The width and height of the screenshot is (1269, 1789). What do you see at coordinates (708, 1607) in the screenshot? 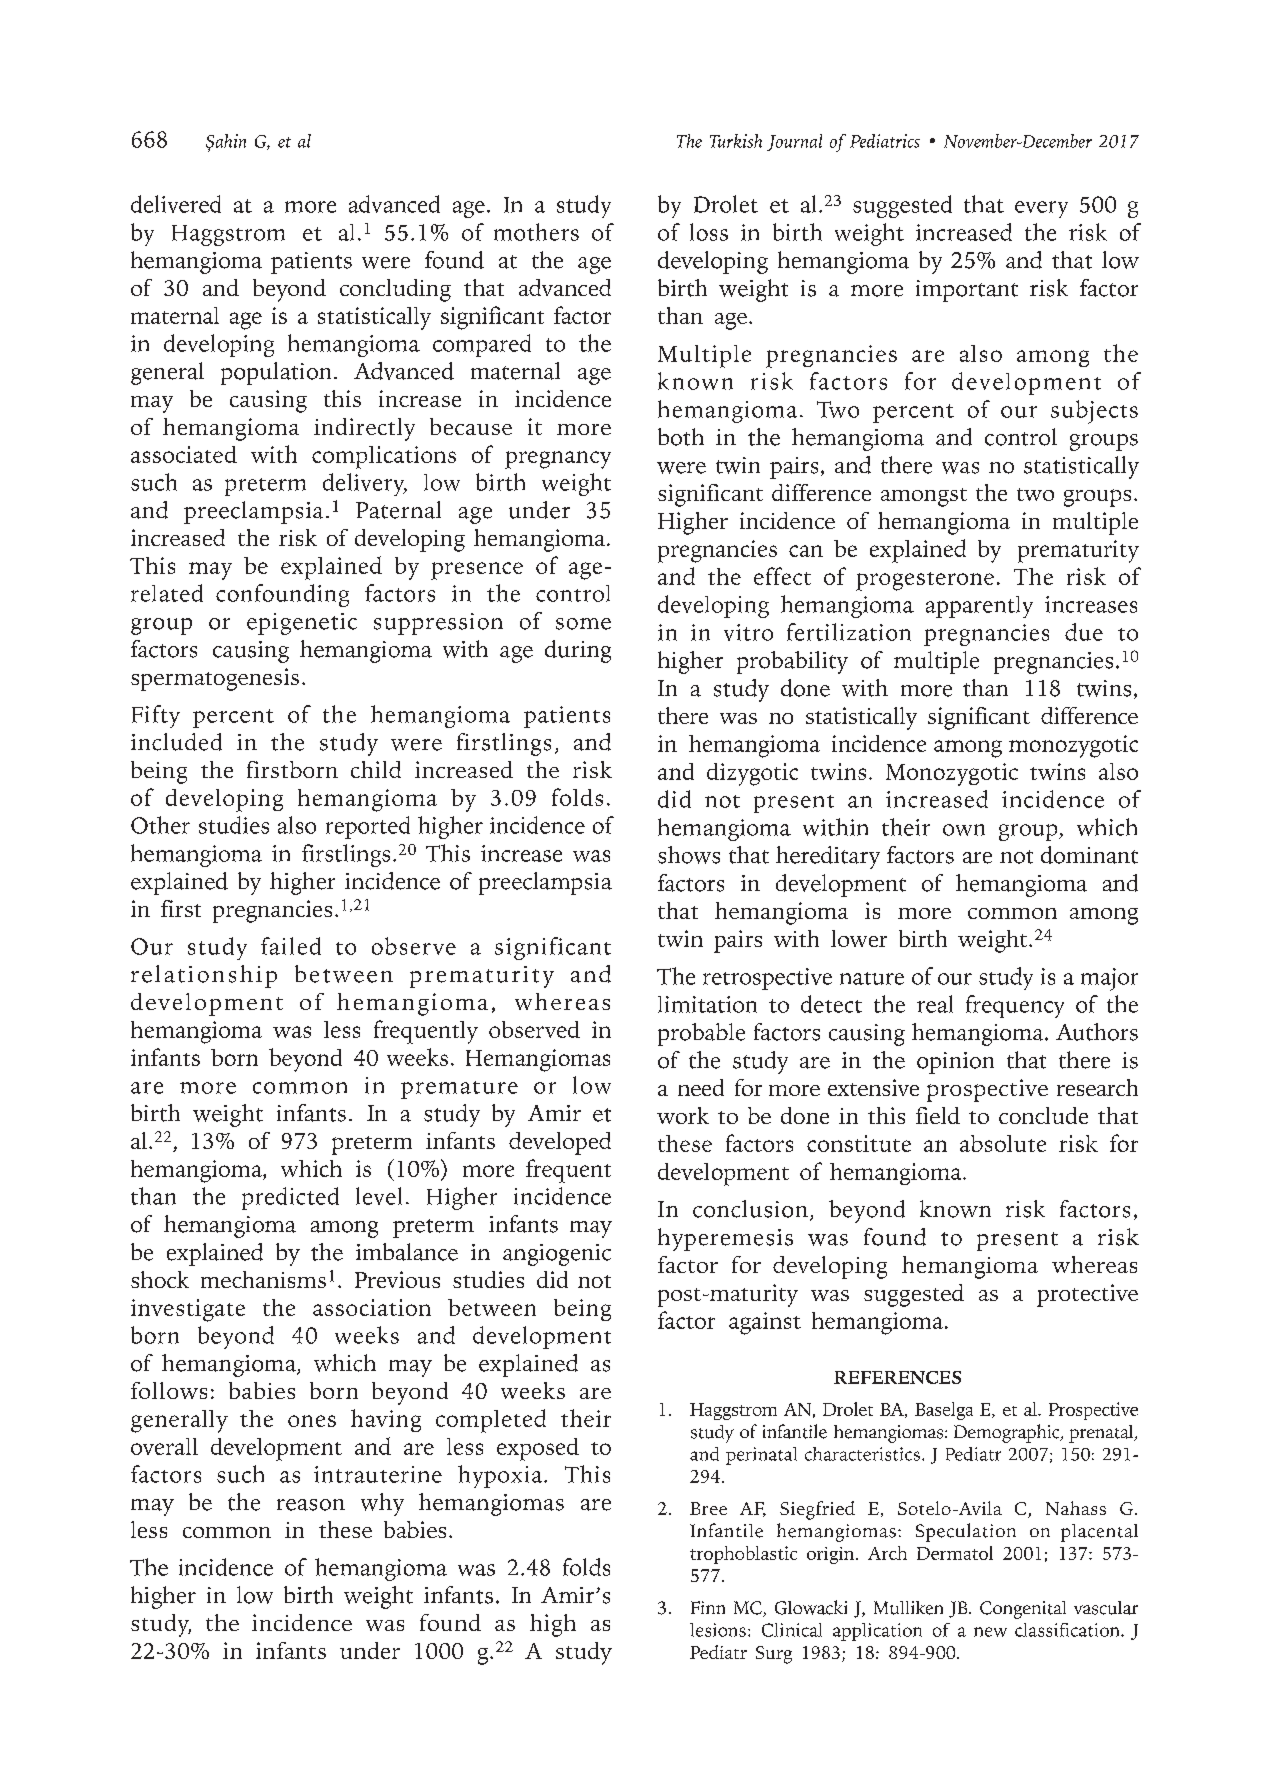
I see `Finn` at bounding box center [708, 1607].
